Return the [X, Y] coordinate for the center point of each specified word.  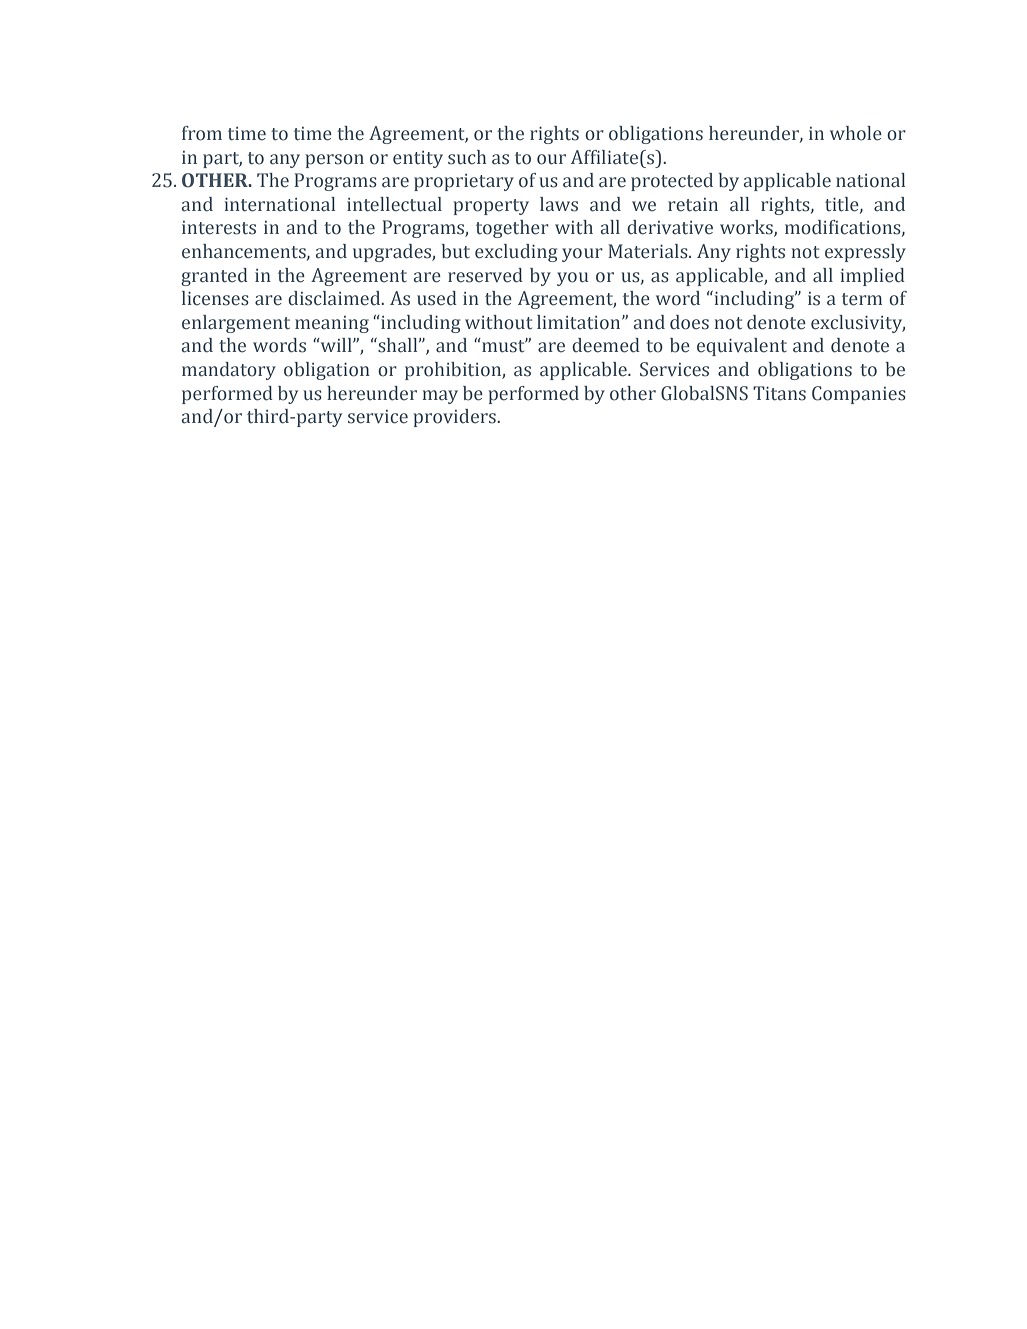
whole [856, 133]
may [440, 397]
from [202, 133]
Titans [779, 393]
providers [455, 418]
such [467, 157]
